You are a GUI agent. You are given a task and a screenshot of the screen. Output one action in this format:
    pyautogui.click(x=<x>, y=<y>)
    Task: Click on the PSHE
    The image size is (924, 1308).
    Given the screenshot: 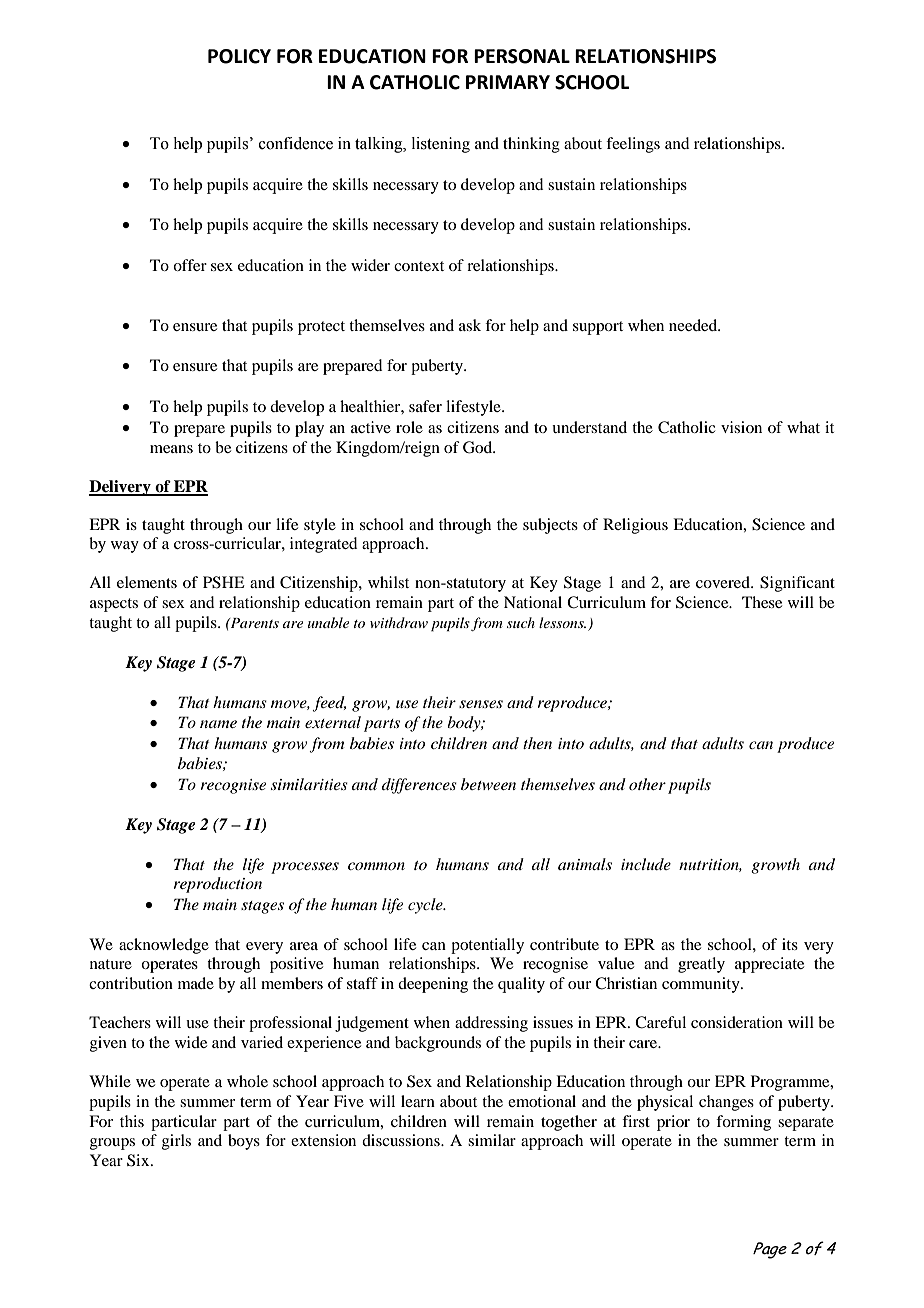 What is the action you would take?
    pyautogui.click(x=224, y=582)
